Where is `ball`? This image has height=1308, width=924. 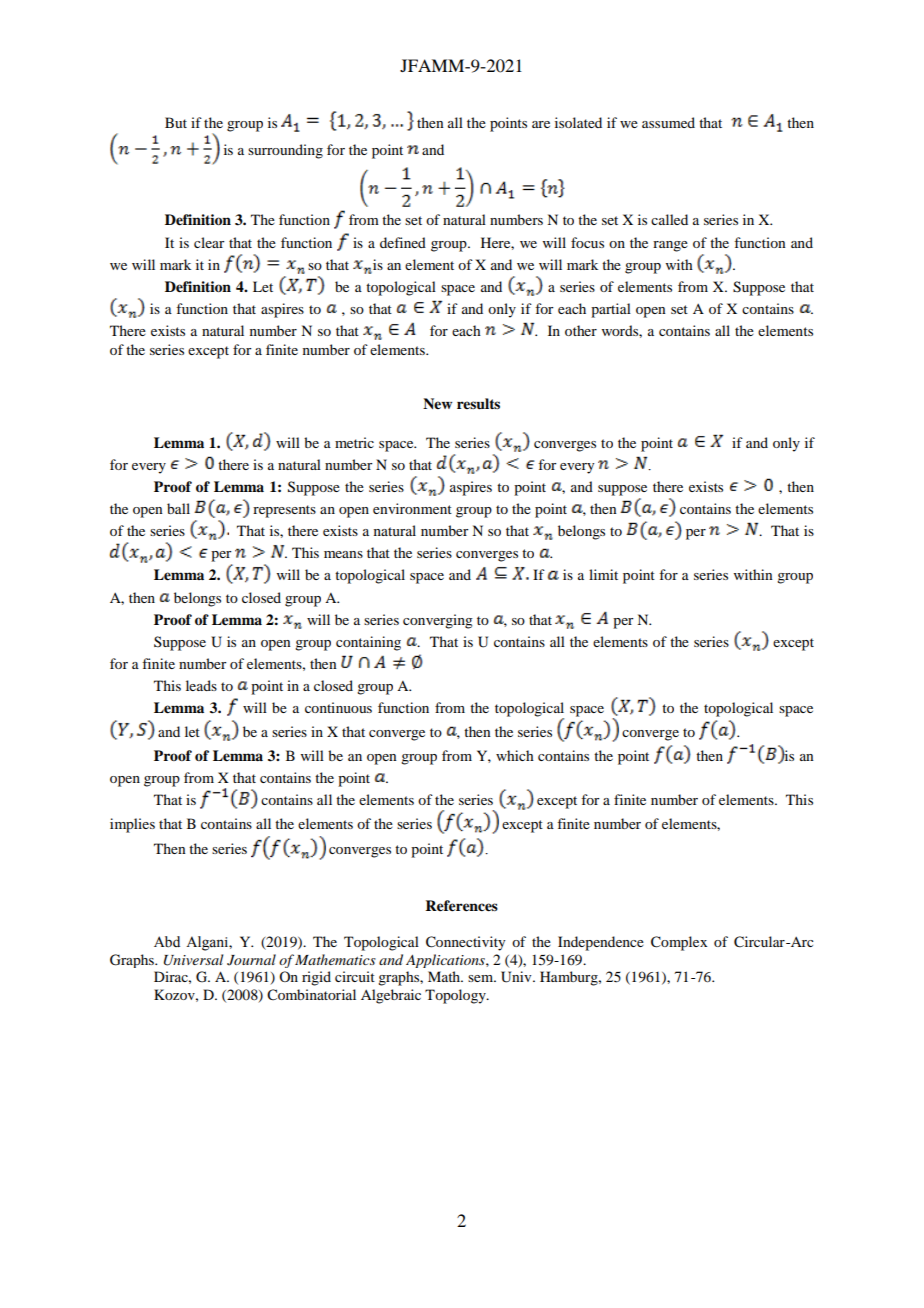
ball is located at coordinates (178, 508).
